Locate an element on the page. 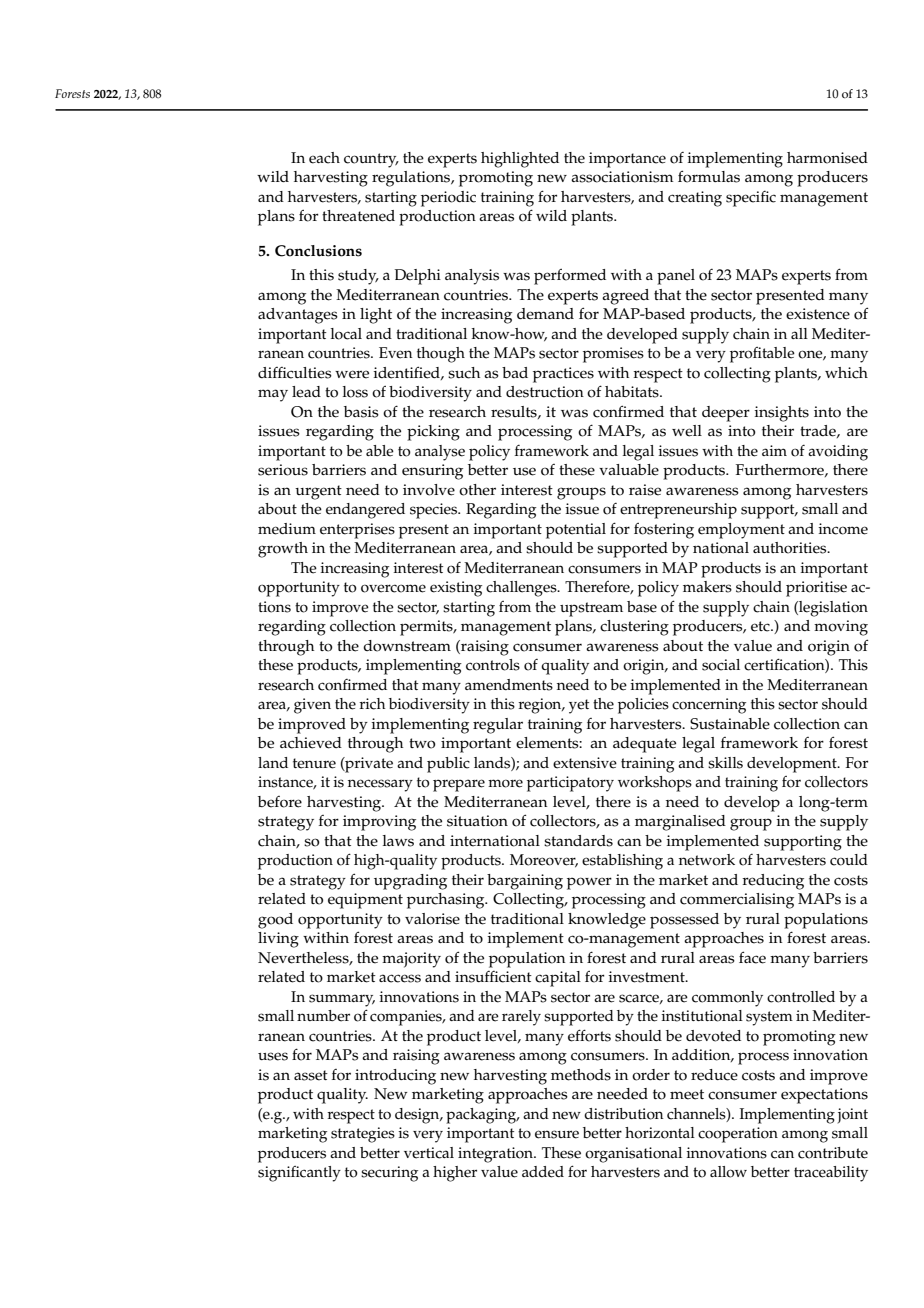  rich is located at coordinates (372, 704).
